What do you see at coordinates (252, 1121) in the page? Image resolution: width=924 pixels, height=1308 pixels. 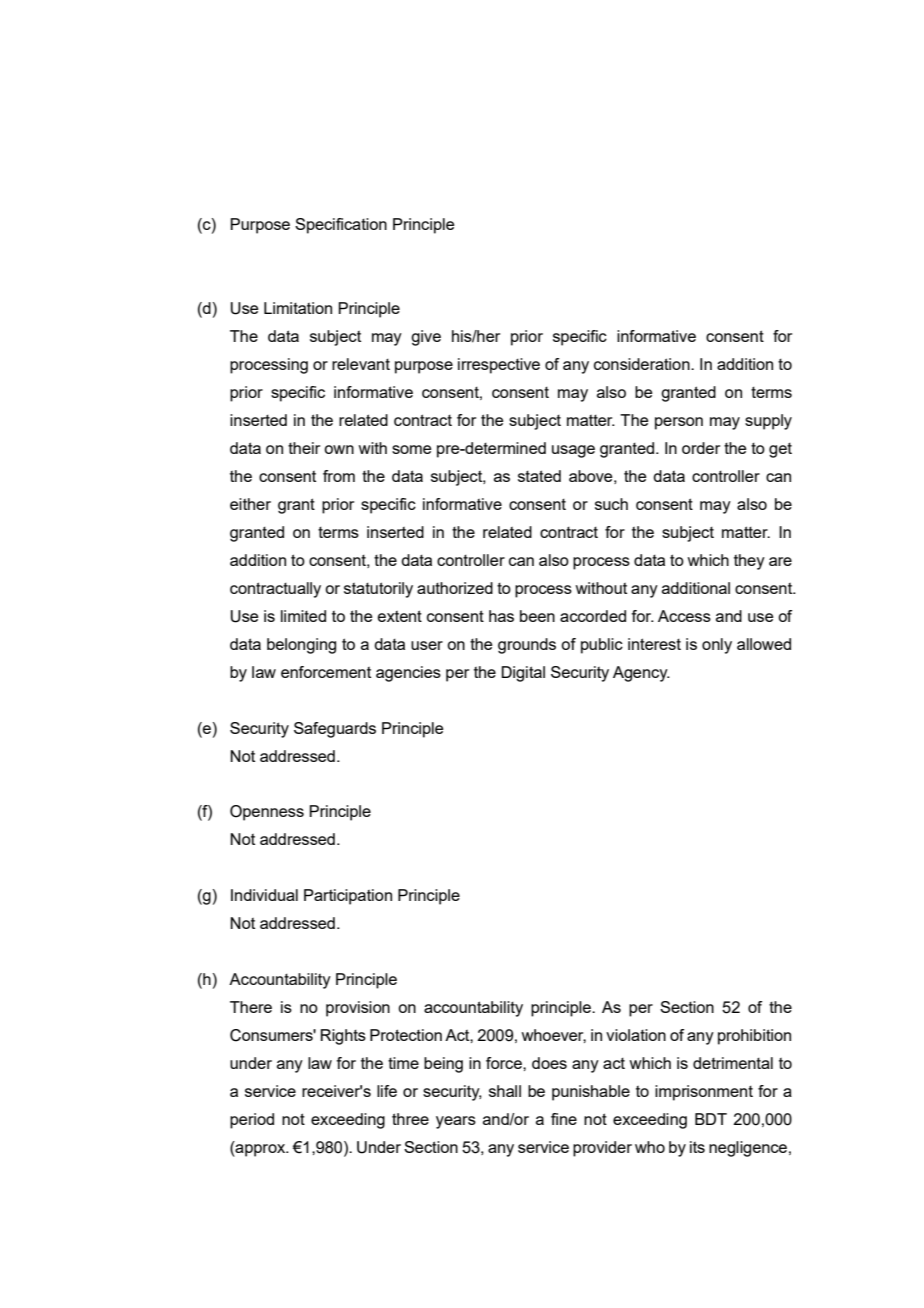 I see `period` at bounding box center [252, 1121].
